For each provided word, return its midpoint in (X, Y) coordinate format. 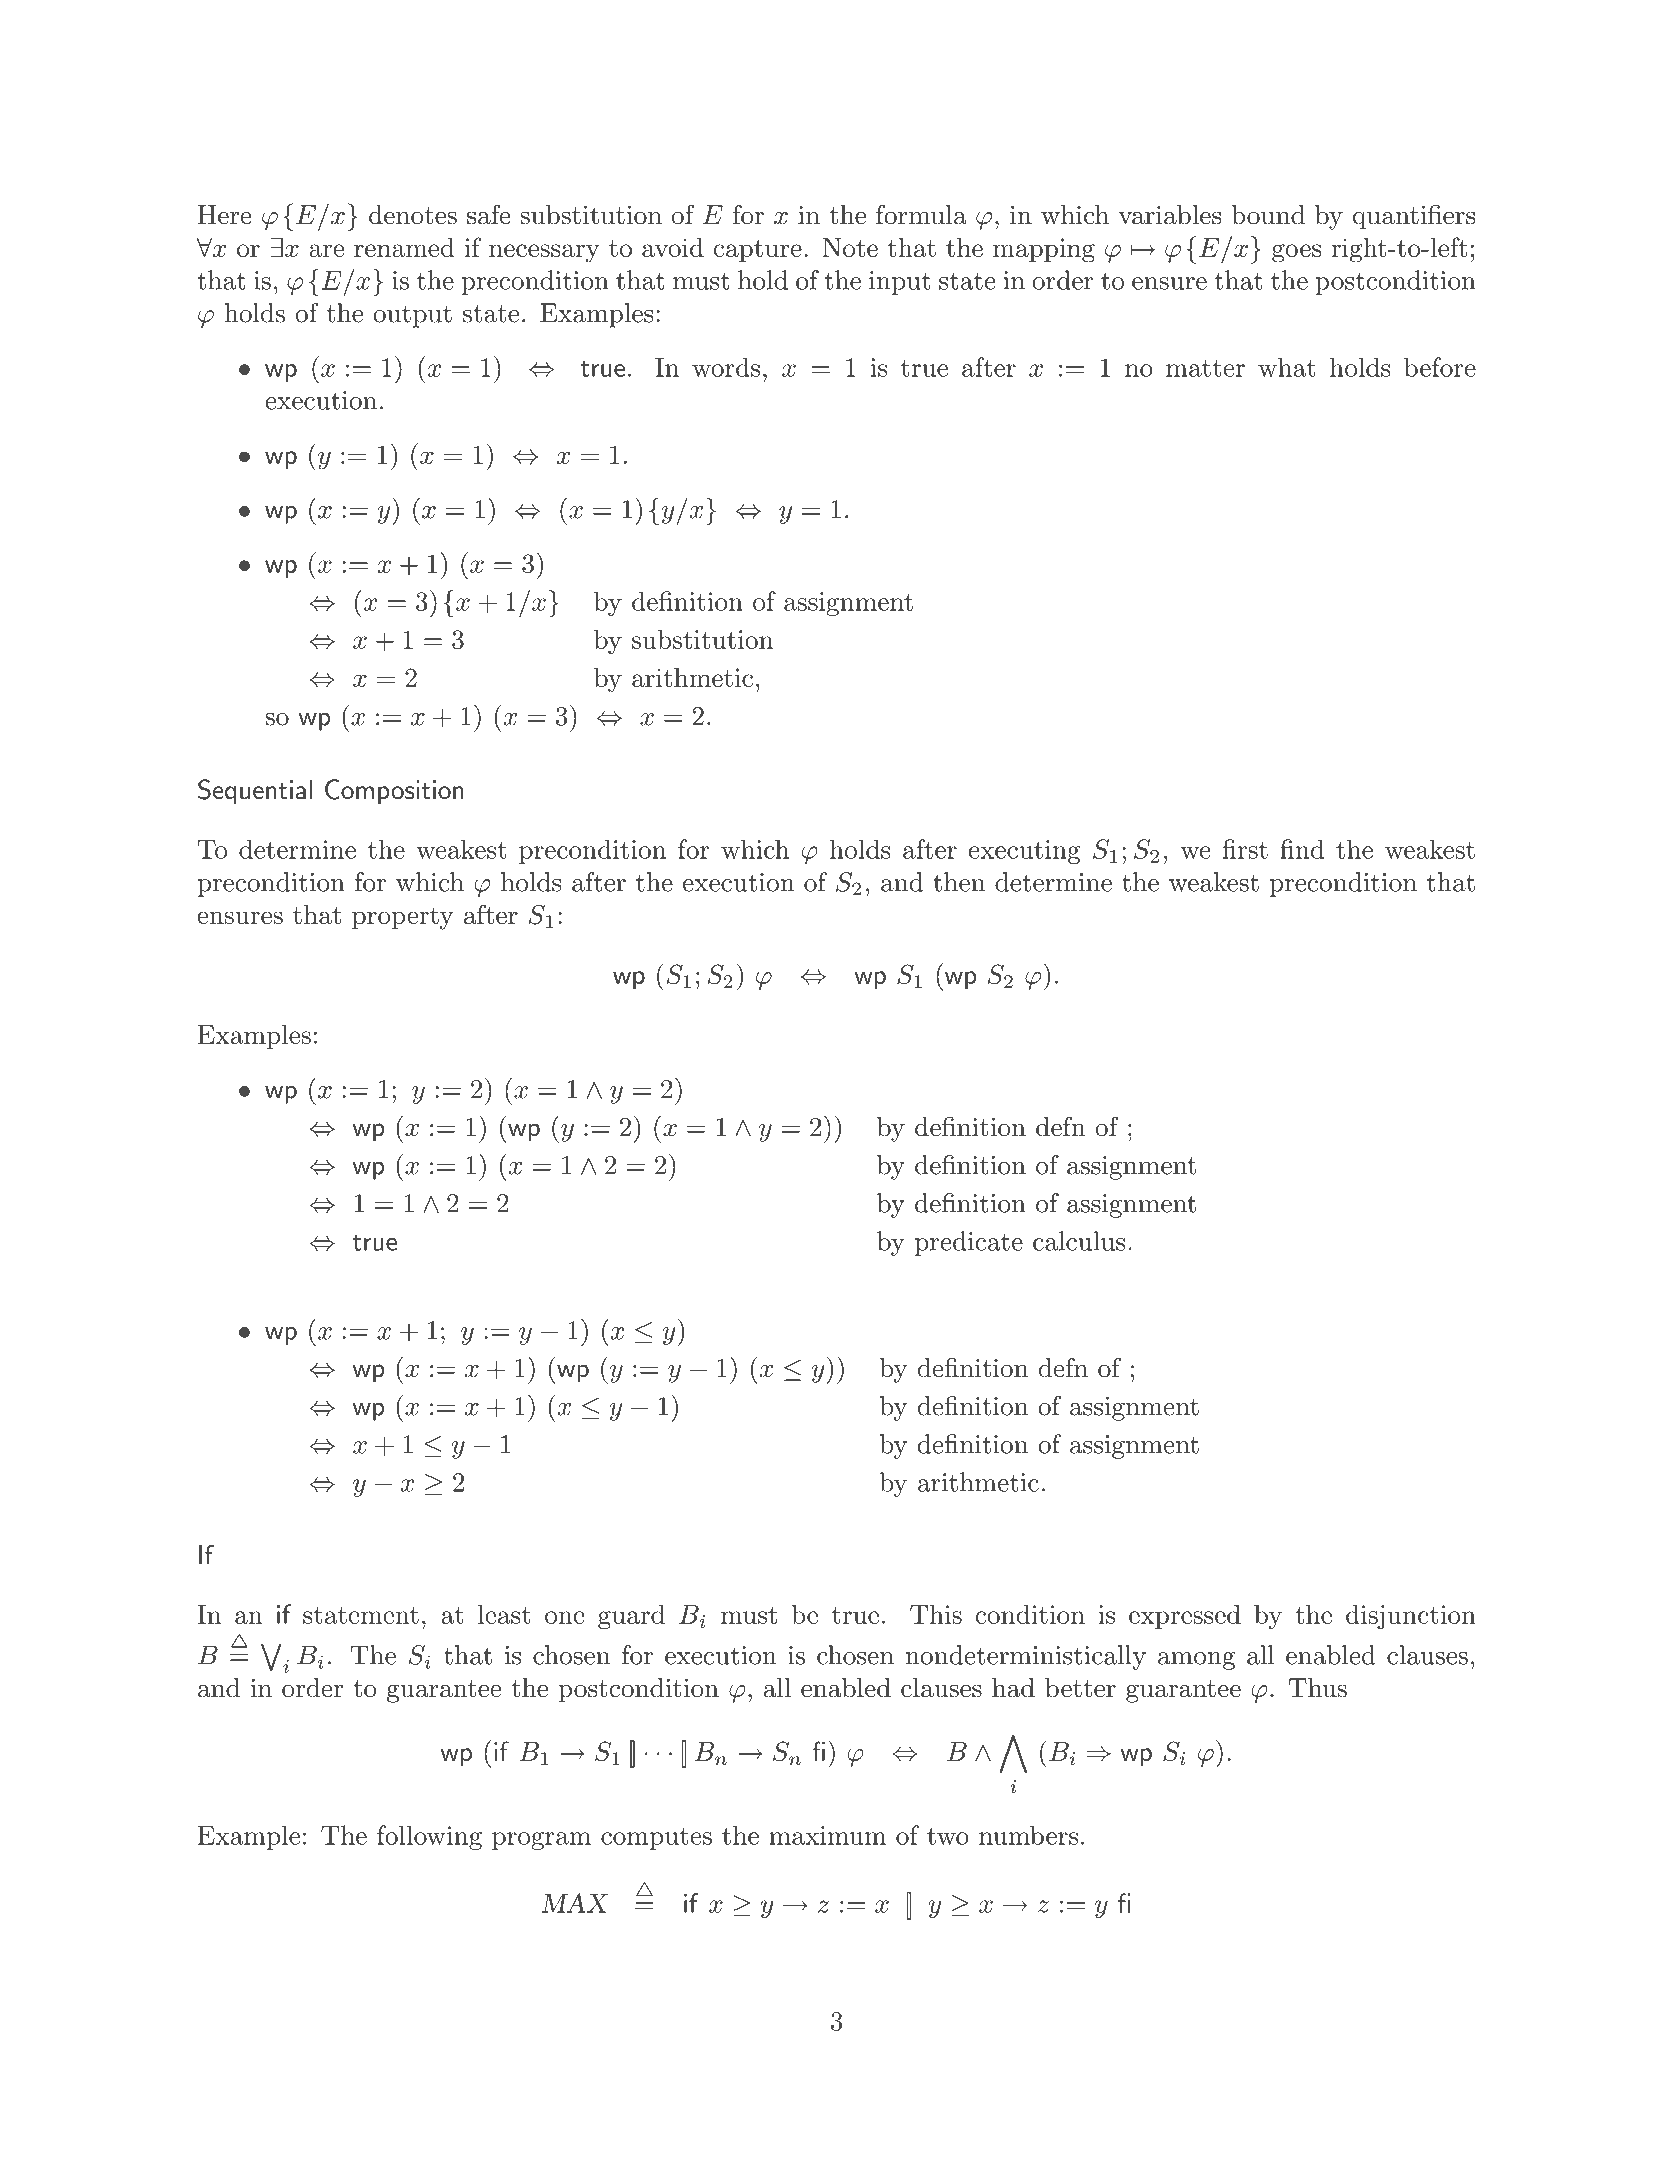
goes (1296, 253)
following (429, 1837)
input (900, 283)
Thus (1318, 1688)
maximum (827, 1835)
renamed (404, 247)
